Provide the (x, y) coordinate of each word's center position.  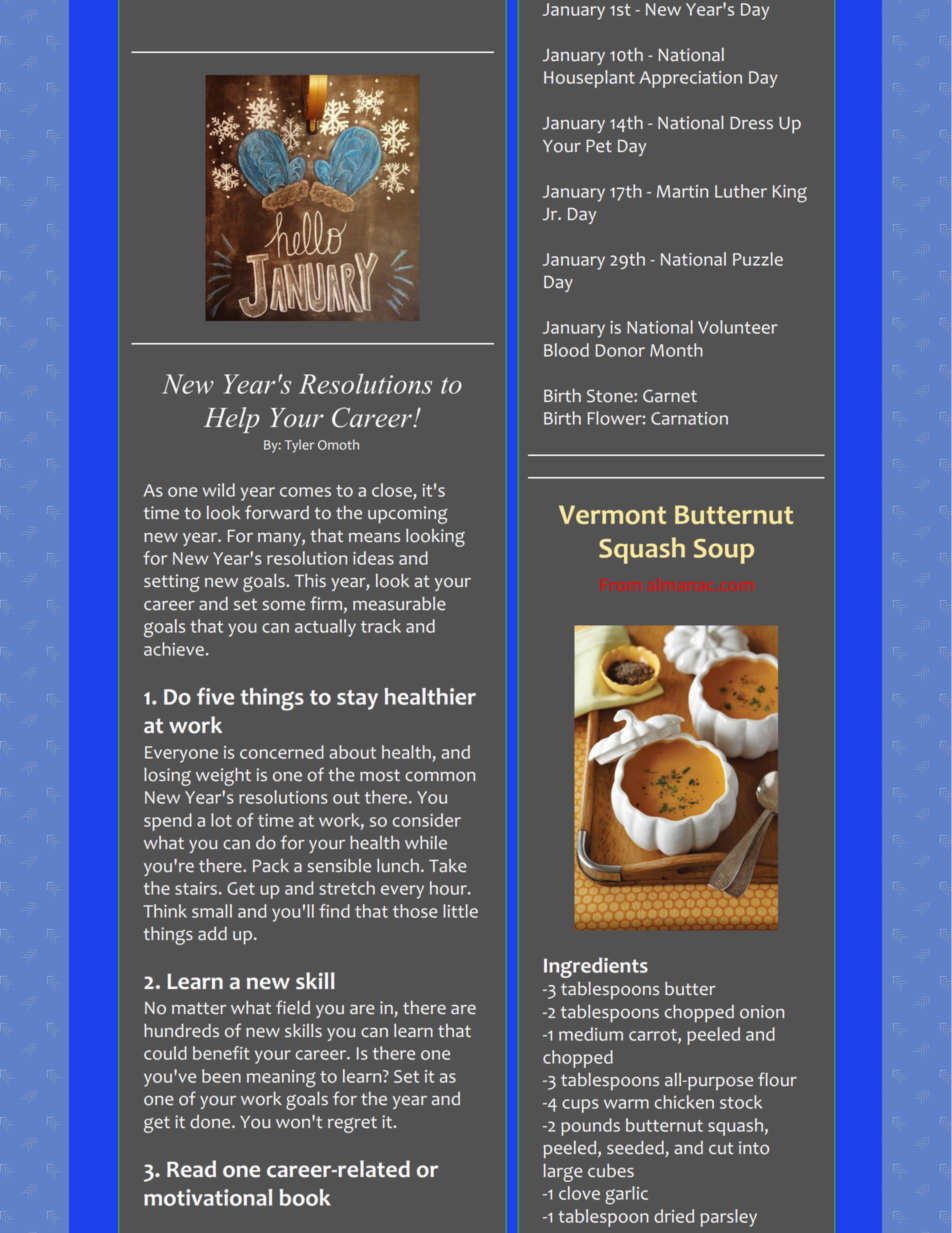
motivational (208, 1197)
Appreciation (690, 79)
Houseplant (589, 79)
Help (232, 420)
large (562, 1173)
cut (721, 1148)
